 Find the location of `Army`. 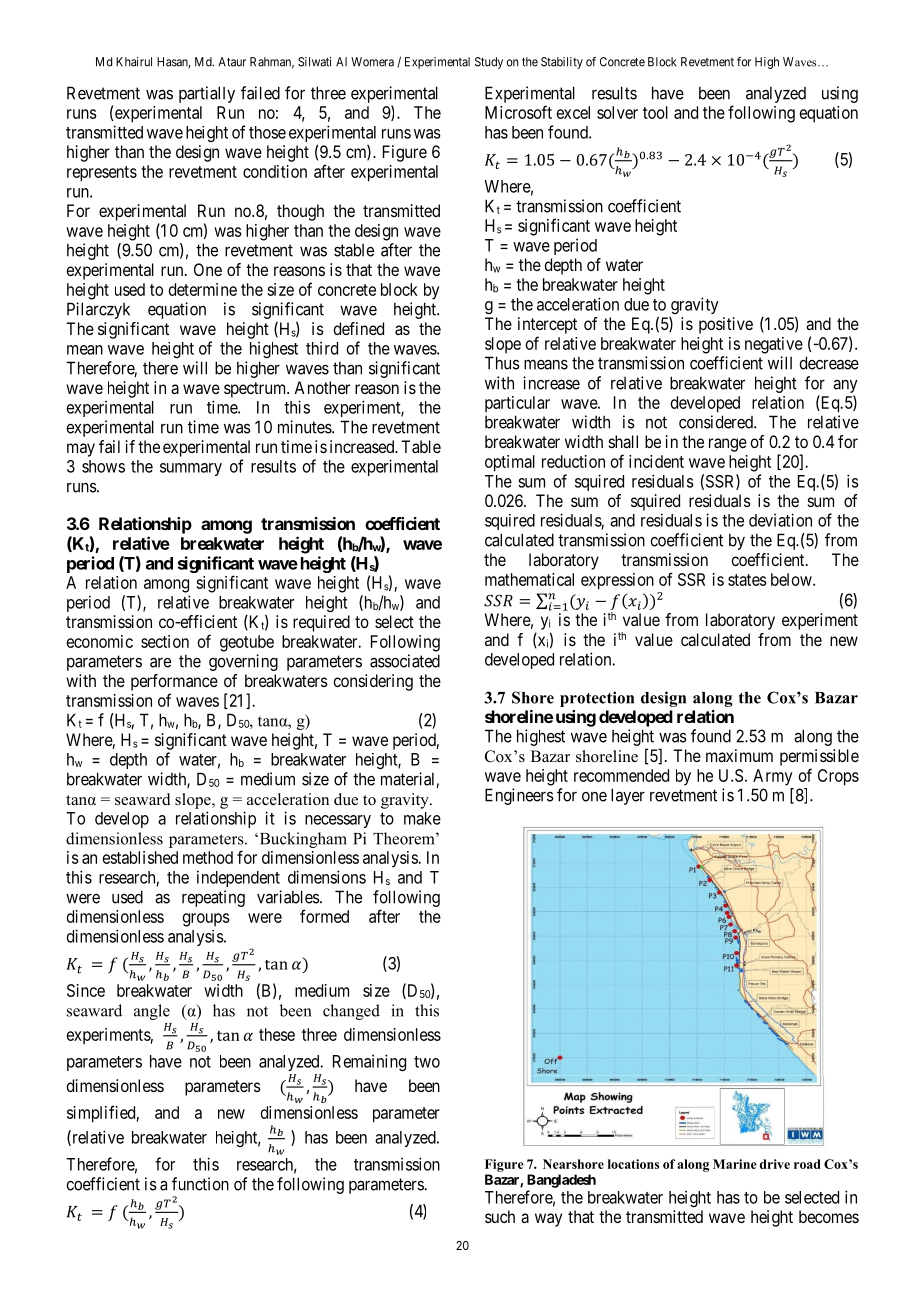

Army is located at coordinates (772, 777).
